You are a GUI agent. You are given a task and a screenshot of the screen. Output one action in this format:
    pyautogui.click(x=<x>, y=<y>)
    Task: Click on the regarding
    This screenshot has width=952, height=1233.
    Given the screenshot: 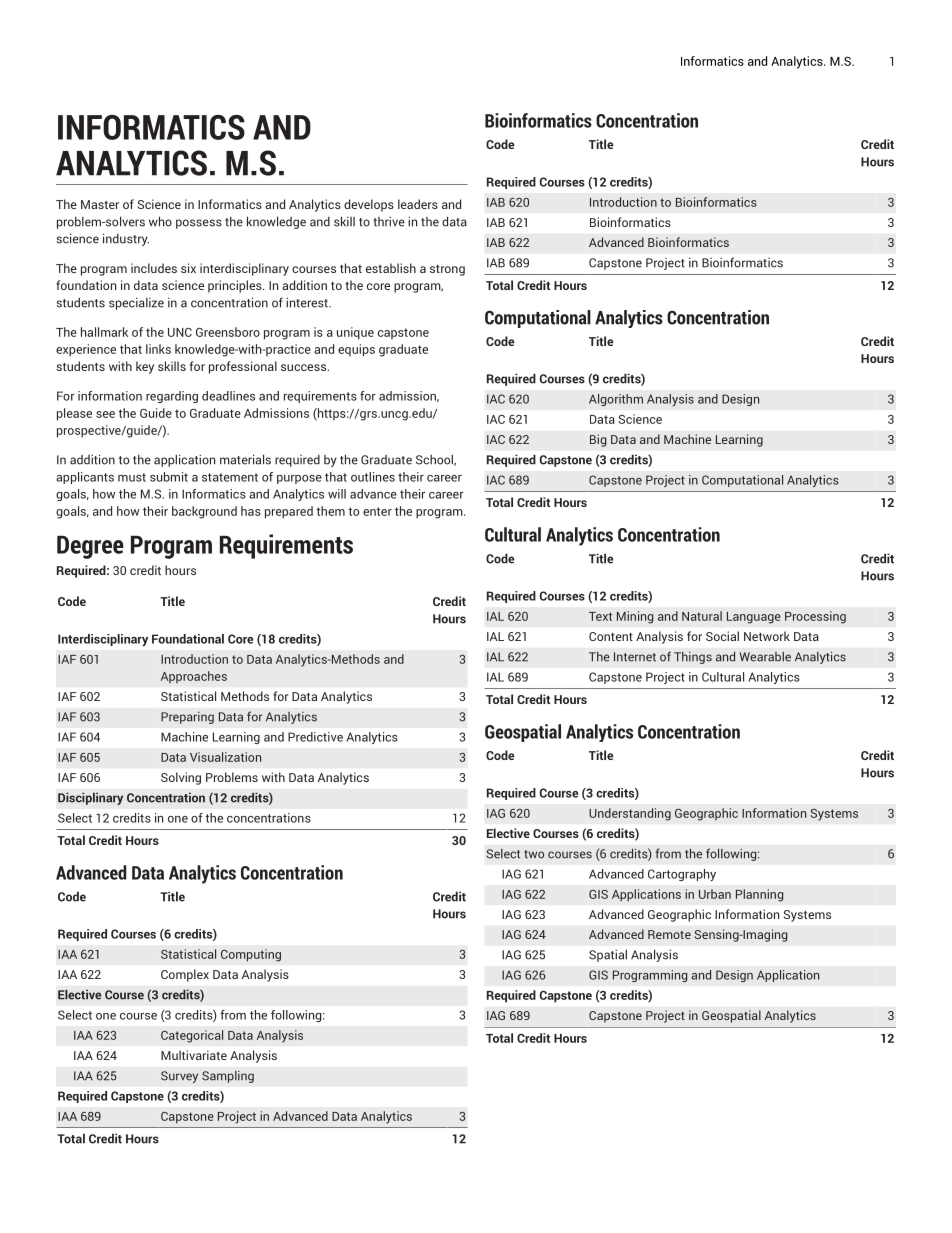 What is the action you would take?
    pyautogui.click(x=172, y=397)
